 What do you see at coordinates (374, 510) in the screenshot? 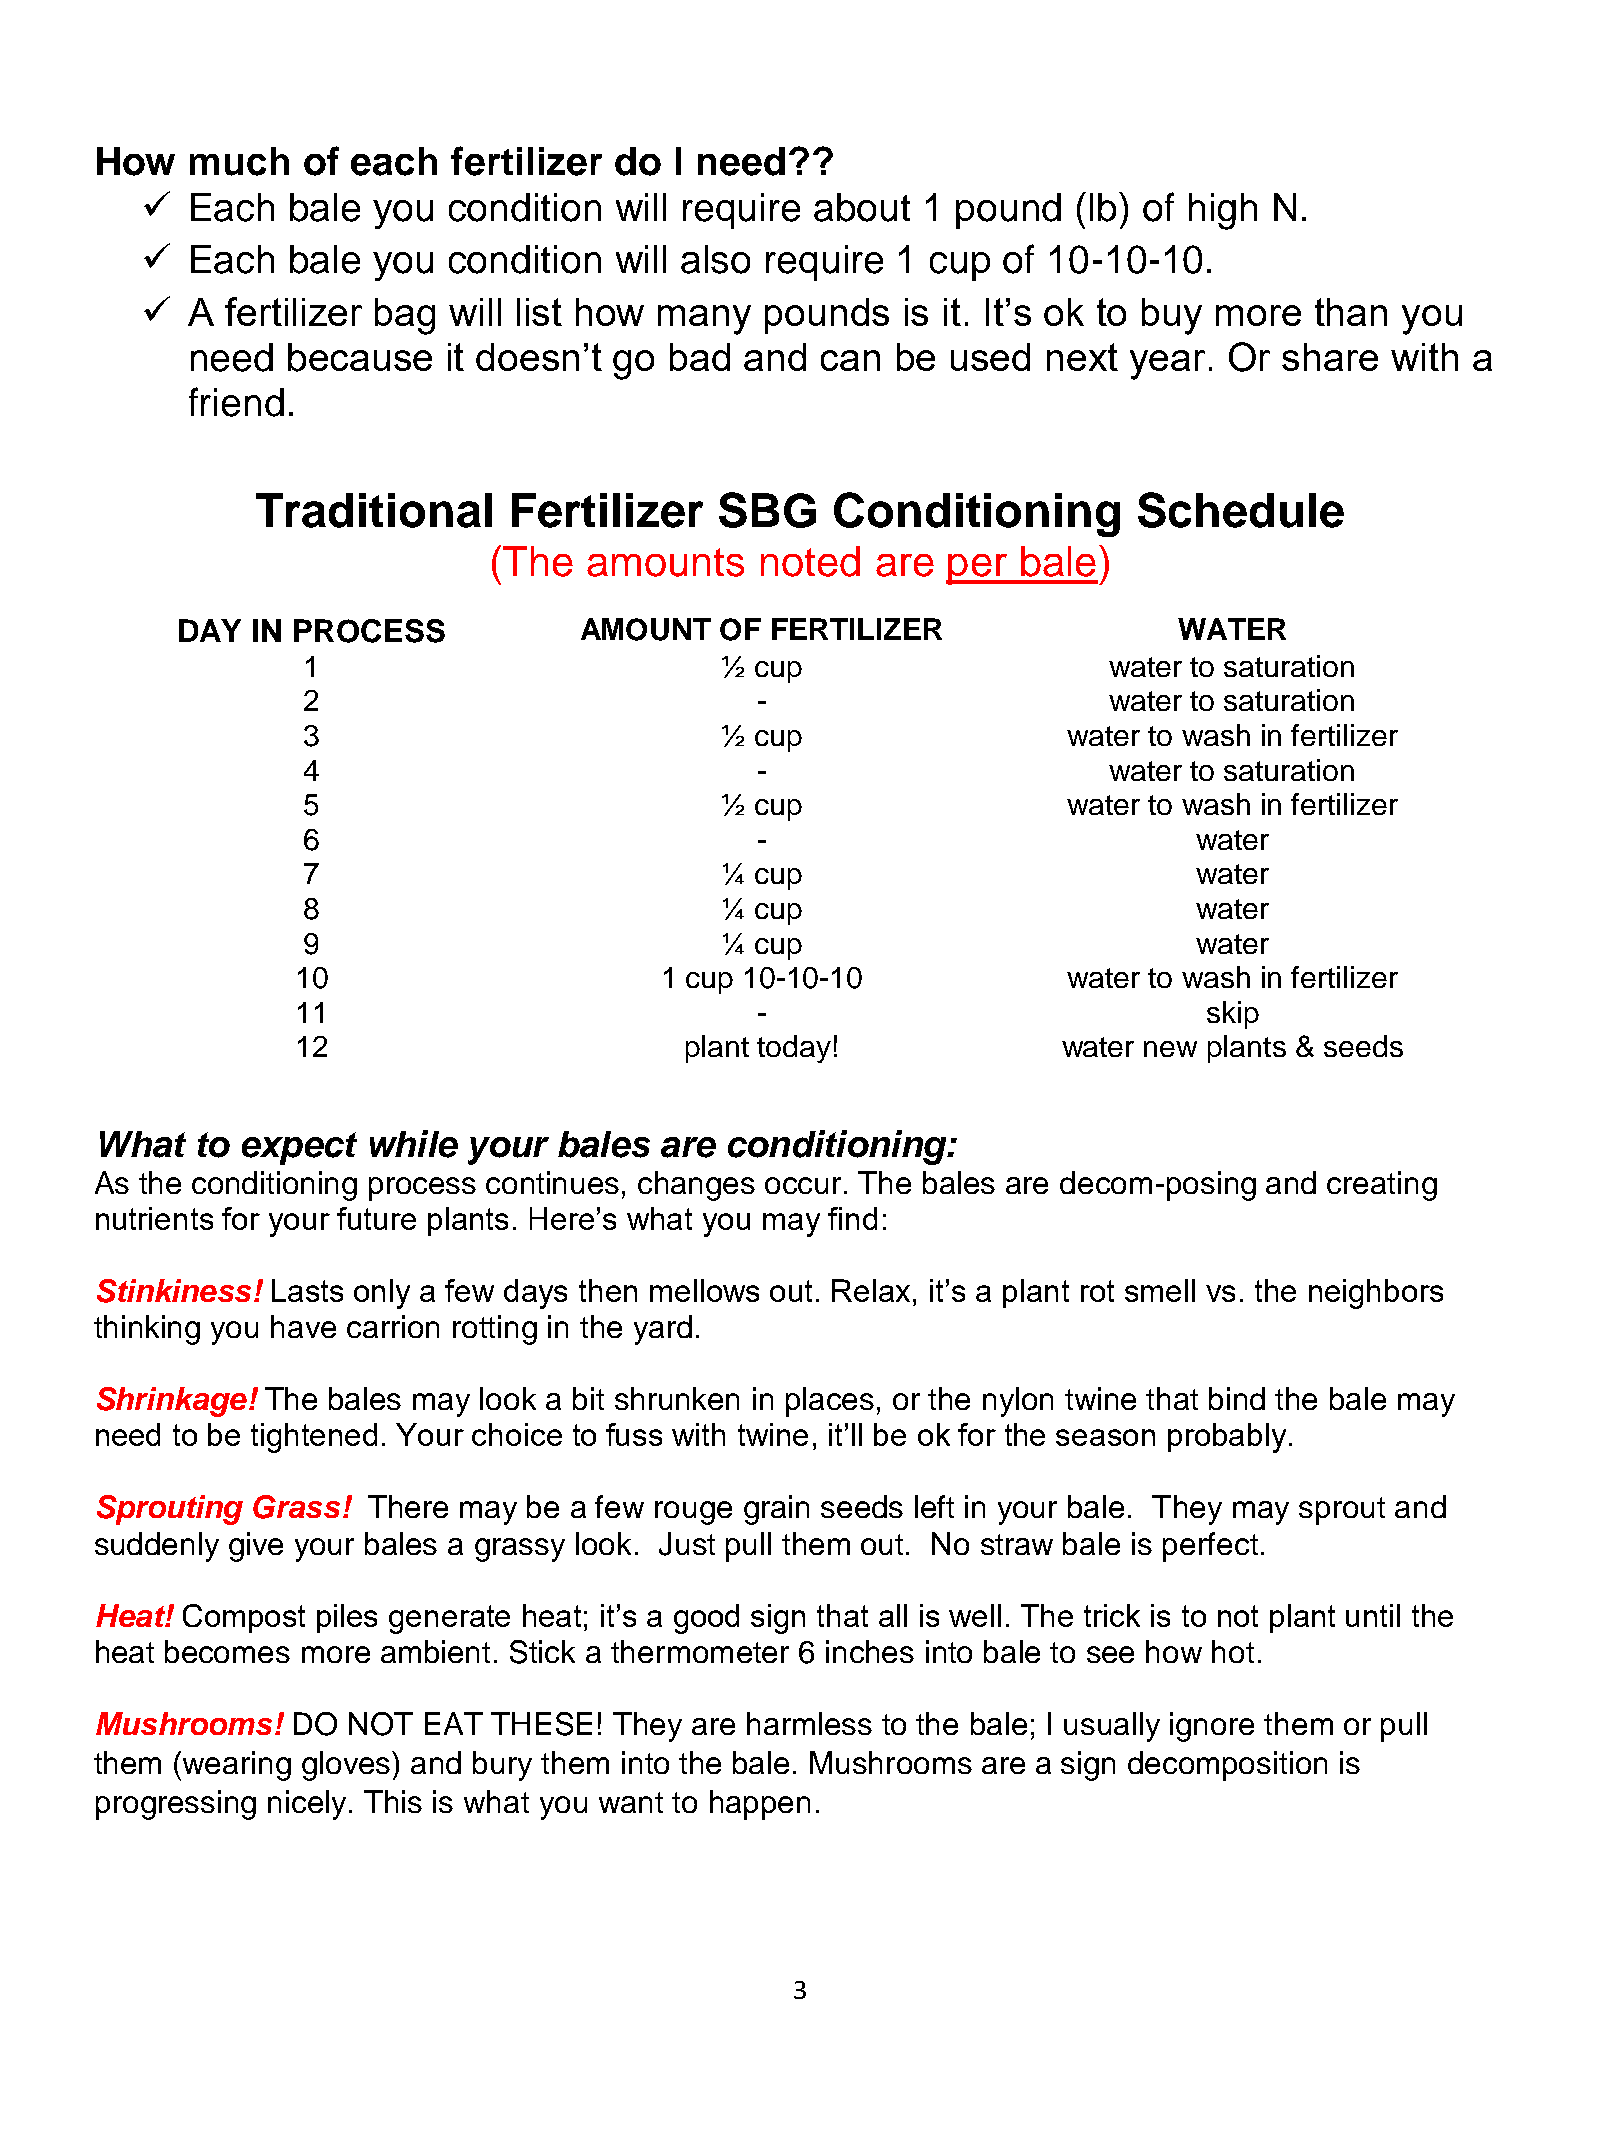
I see `Traditional` at bounding box center [374, 510].
